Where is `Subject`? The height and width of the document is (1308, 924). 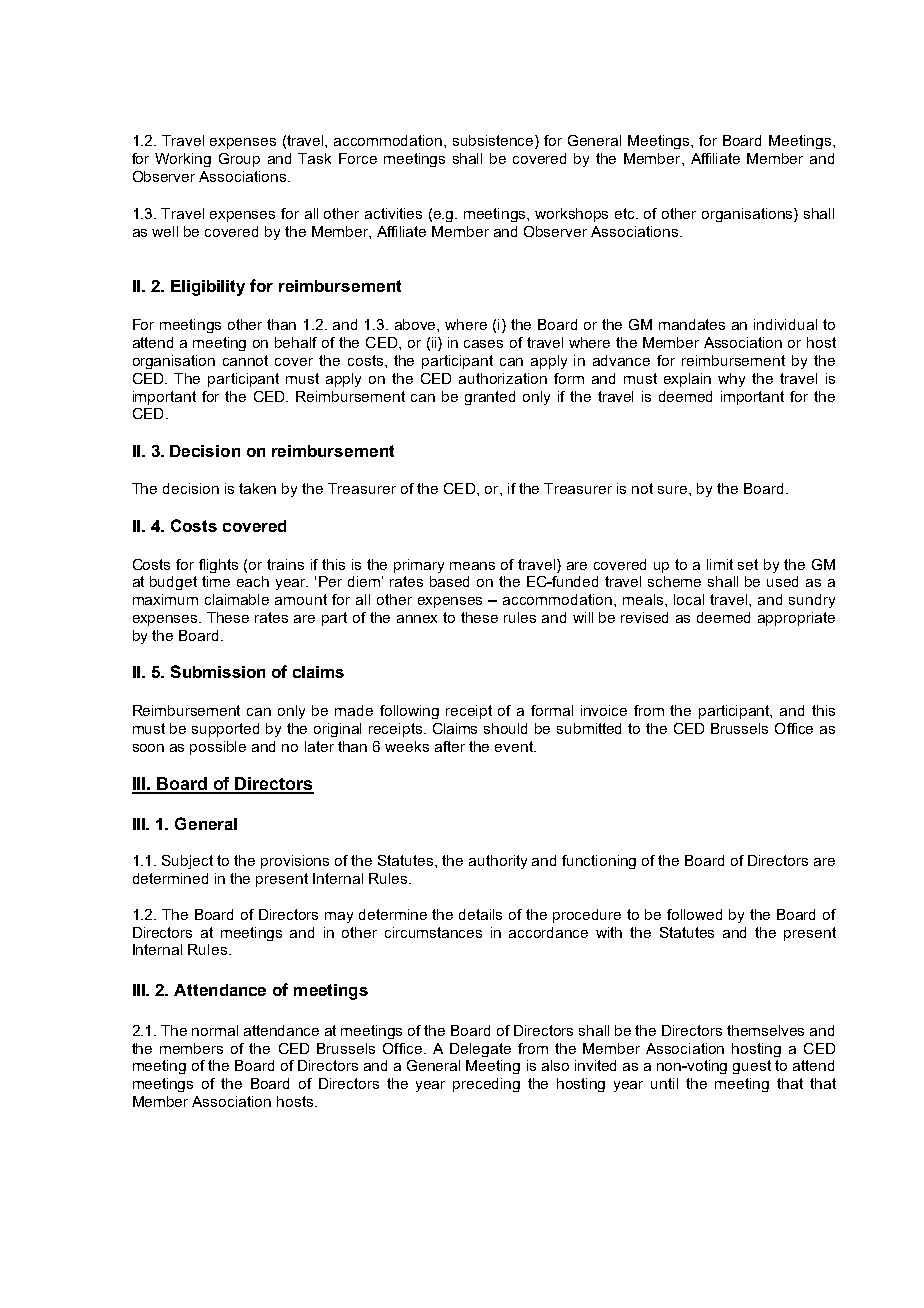
Subject is located at coordinates (187, 862).
